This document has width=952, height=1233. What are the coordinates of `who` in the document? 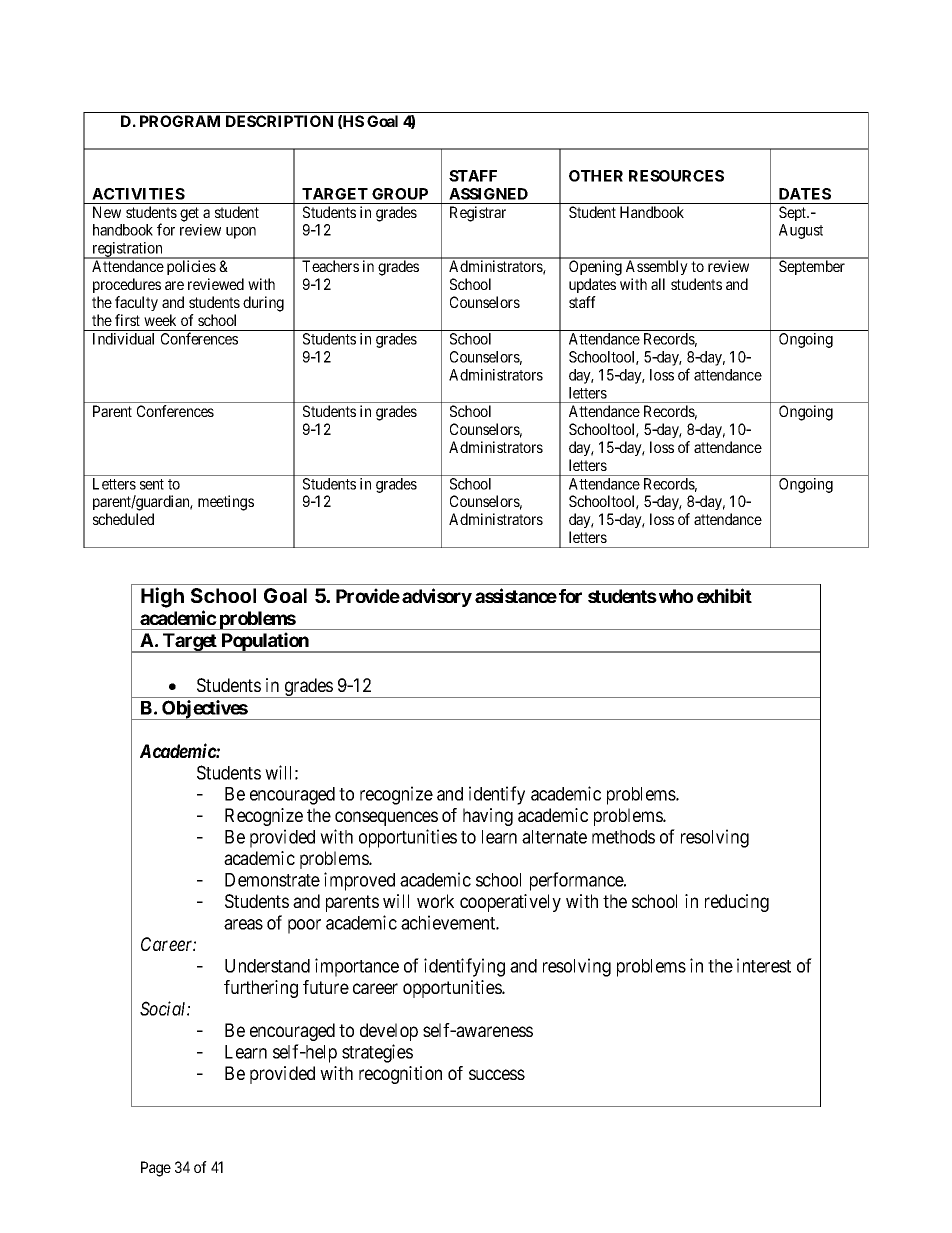 It's located at (676, 596).
